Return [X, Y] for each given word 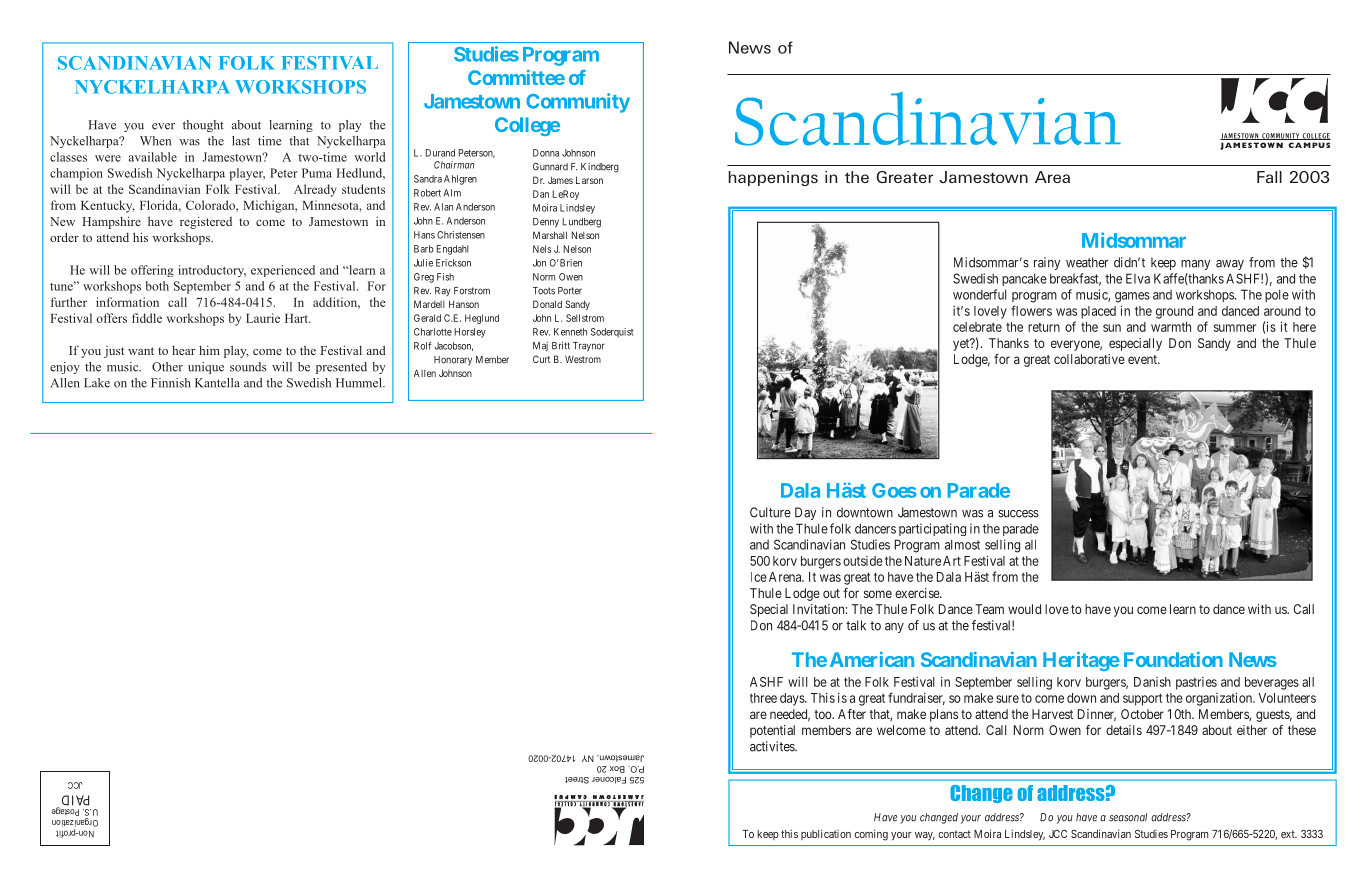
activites [773, 746]
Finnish [171, 383]
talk [856, 625]
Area [1052, 177]
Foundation [1173, 659]
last [241, 141]
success [1018, 514]
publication [826, 834]
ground [1174, 312]
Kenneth [570, 332]
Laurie [263, 318]
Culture [770, 512]
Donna [546, 153]
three [763, 698]
